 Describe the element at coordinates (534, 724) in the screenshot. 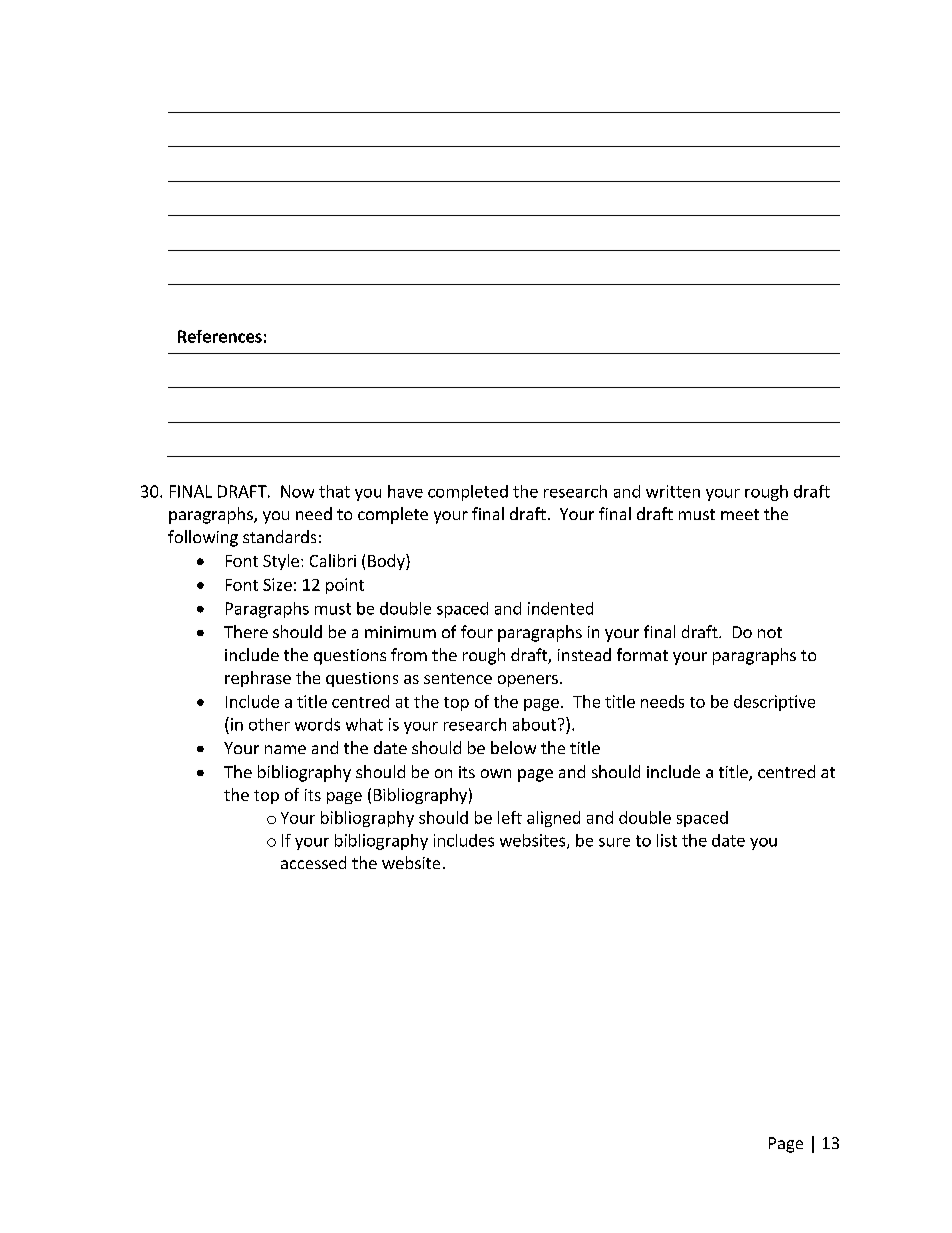

I see `about` at that location.
